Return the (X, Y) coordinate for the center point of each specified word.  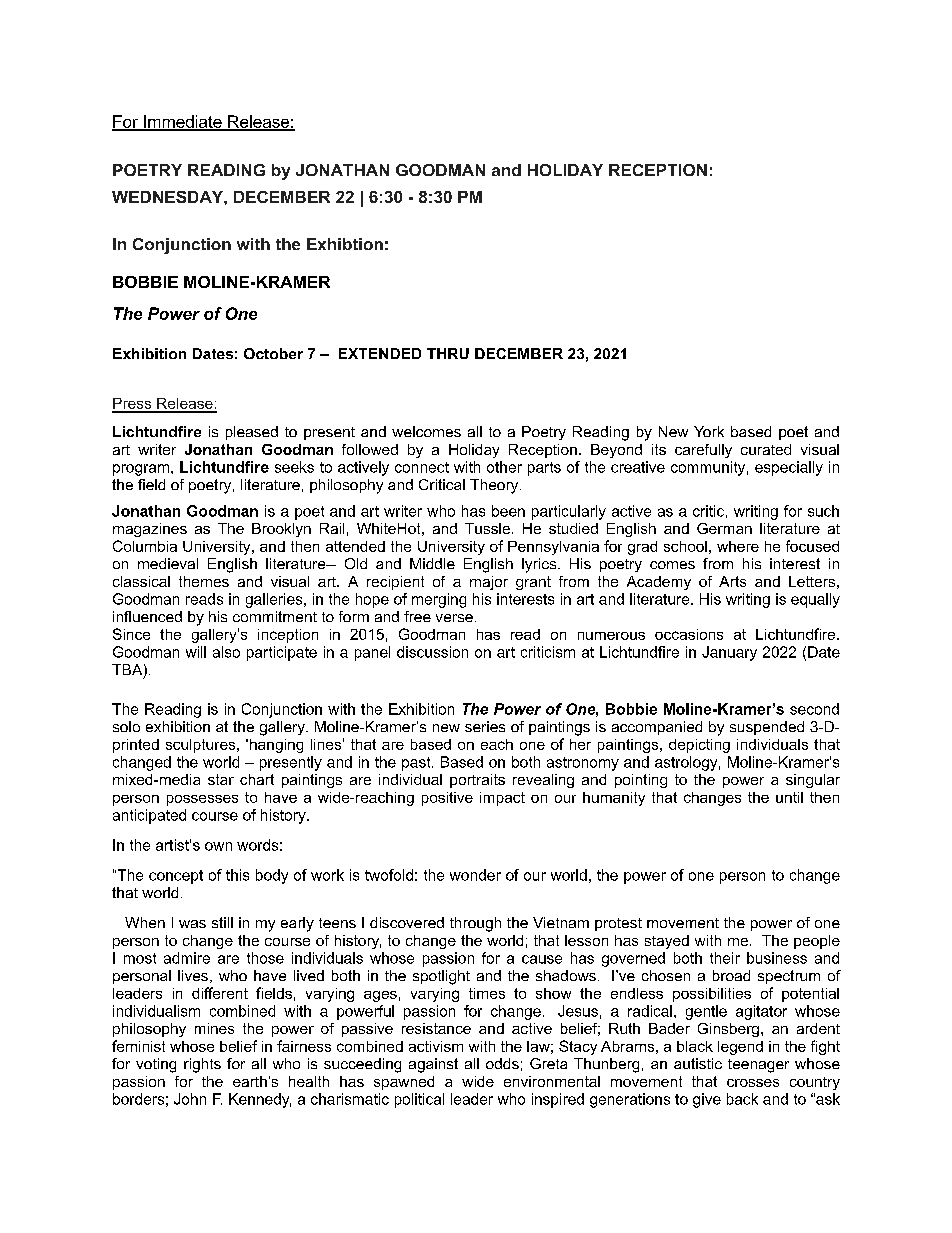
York (709, 431)
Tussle (487, 528)
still (222, 922)
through (475, 924)
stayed (667, 942)
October (273, 353)
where (738, 546)
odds (502, 1063)
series (485, 726)
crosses (753, 1083)
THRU (448, 353)
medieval (168, 563)
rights (202, 1065)
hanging (276, 746)
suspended (767, 728)
